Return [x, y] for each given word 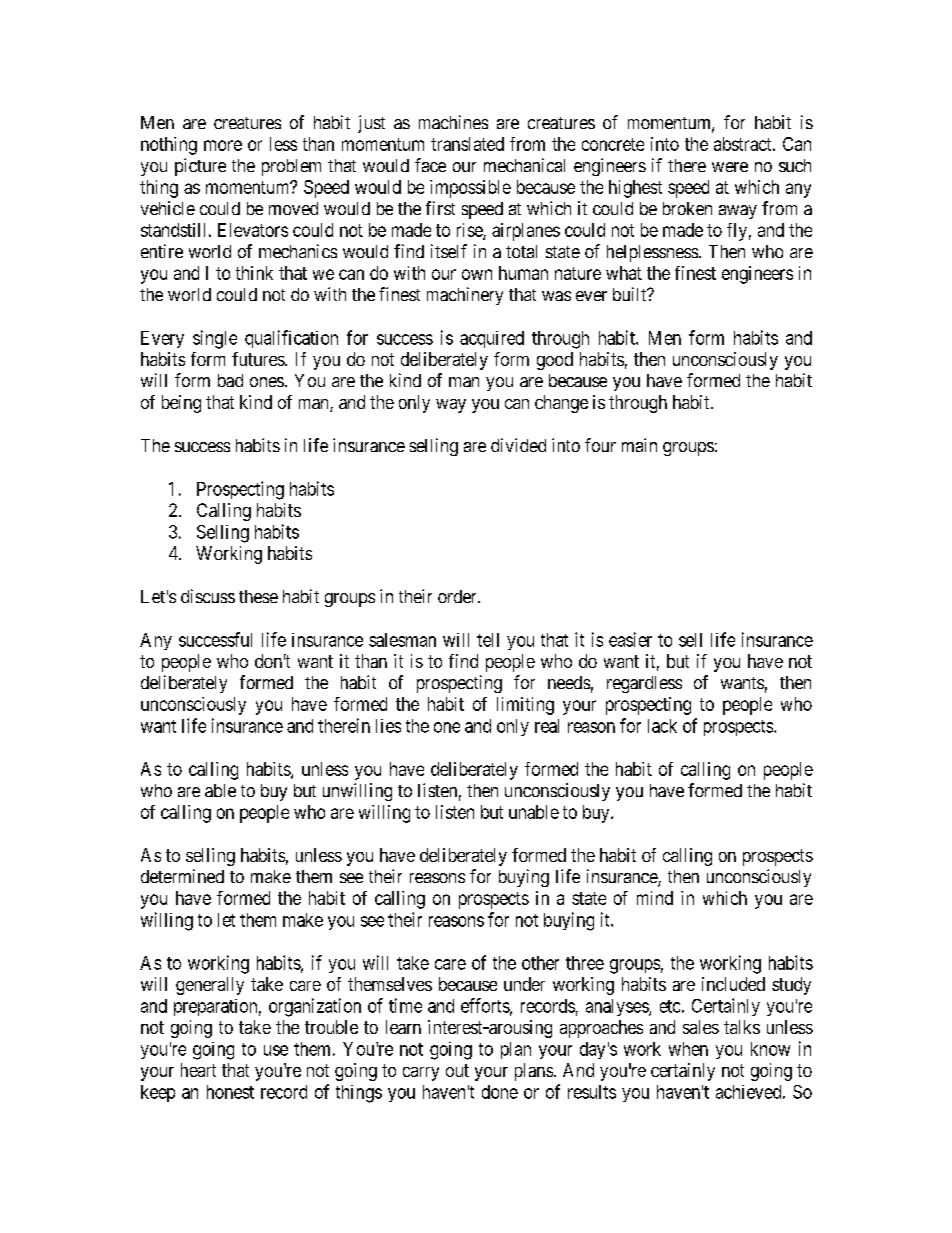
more [223, 145]
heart [198, 1070]
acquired [492, 339]
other [540, 963]
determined [182, 876]
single [215, 339]
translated [467, 144]
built [631, 294]
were [730, 167]
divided [518, 445]
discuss [208, 596]
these [258, 596]
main [639, 445]
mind [655, 898]
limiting [525, 706]
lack [662, 726]
